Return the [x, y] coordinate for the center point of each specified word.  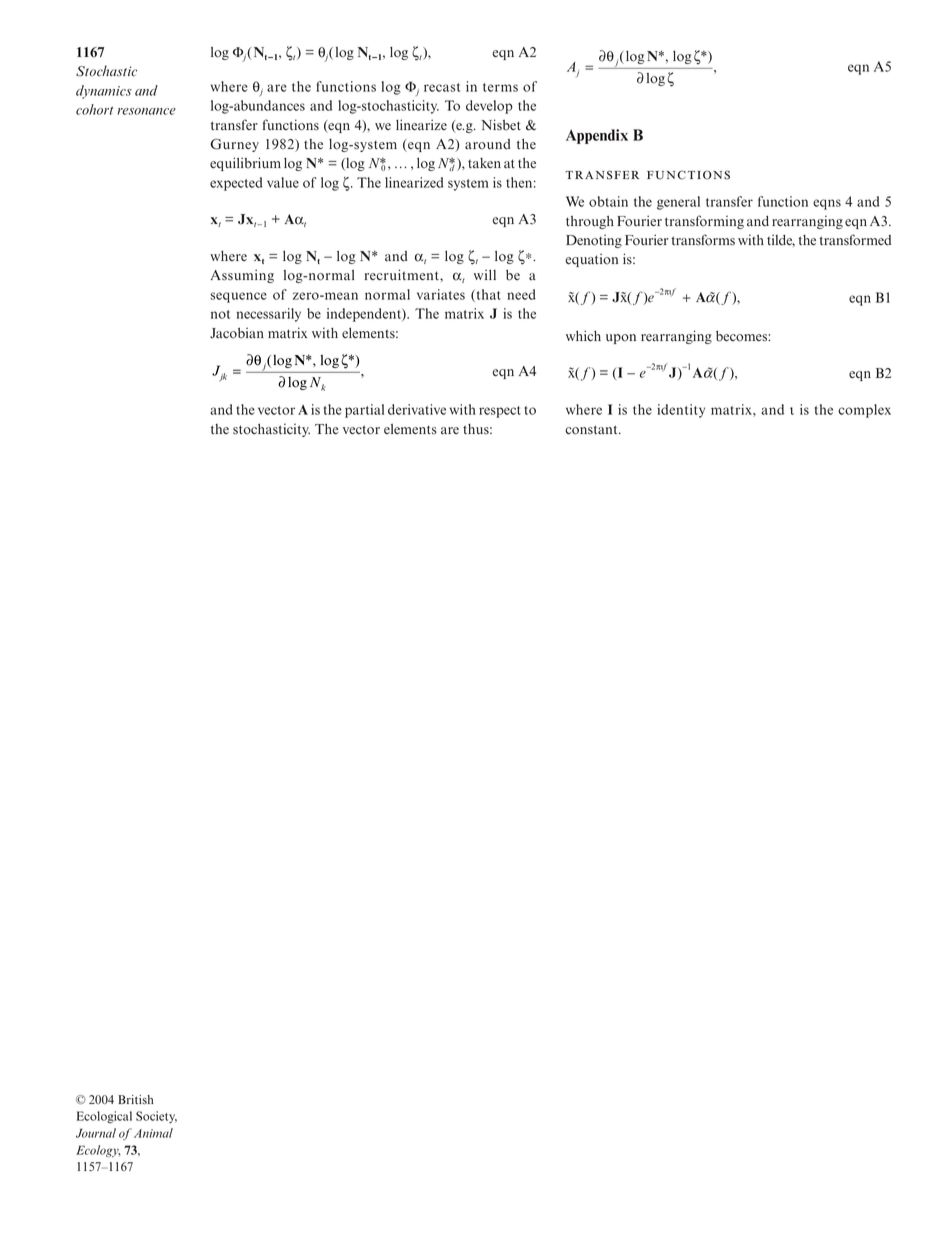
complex [864, 411]
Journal [96, 1133]
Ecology [98, 1151]
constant [592, 430]
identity [681, 411]
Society [156, 1117]
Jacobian [237, 333]
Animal [153, 1133]
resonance [146, 111]
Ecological [104, 1117]
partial [364, 411]
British [136, 1099]
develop [489, 107]
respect [500, 412]
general [678, 203]
